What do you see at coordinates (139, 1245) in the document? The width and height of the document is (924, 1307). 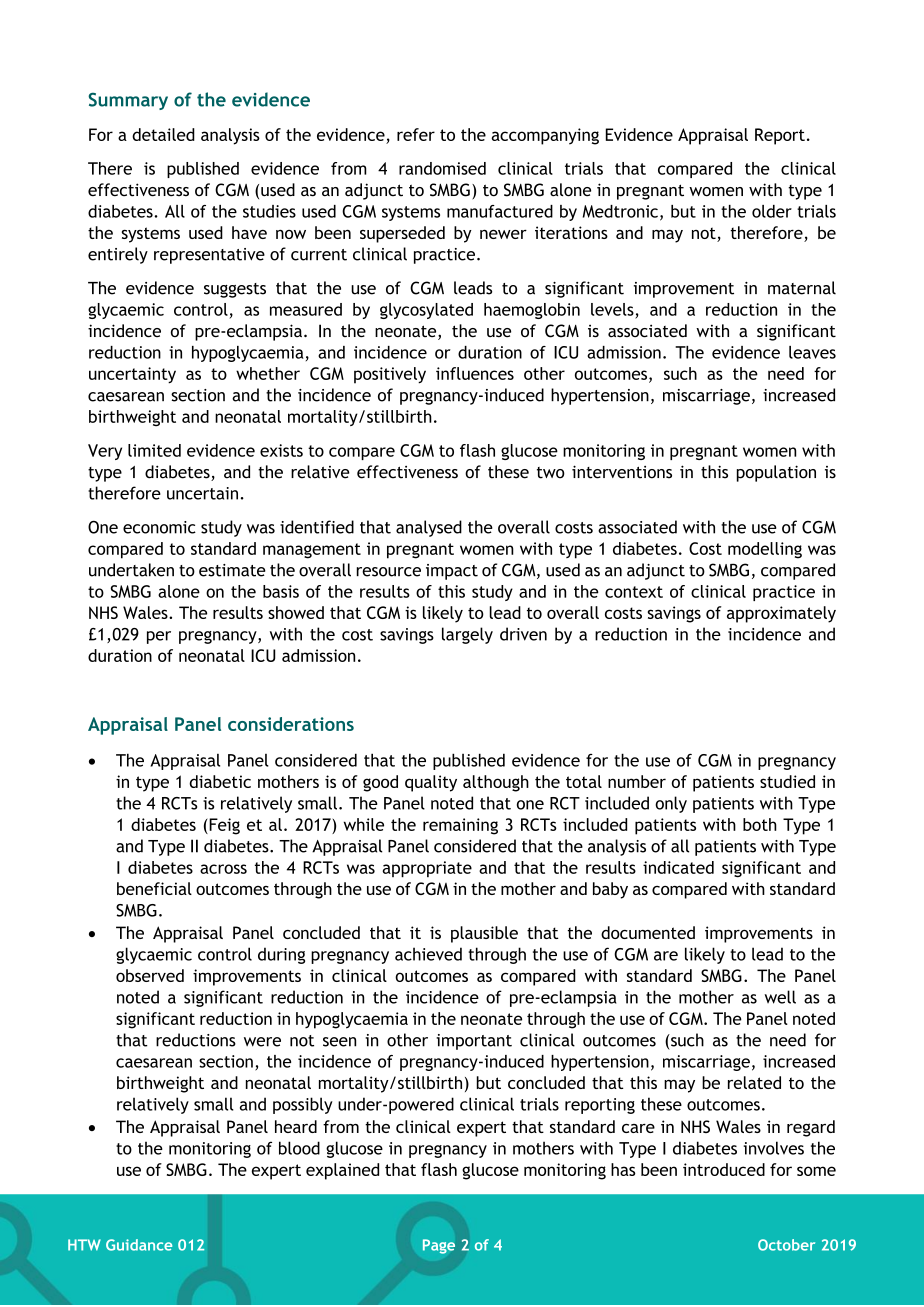 I see `Guidance` at bounding box center [139, 1245].
